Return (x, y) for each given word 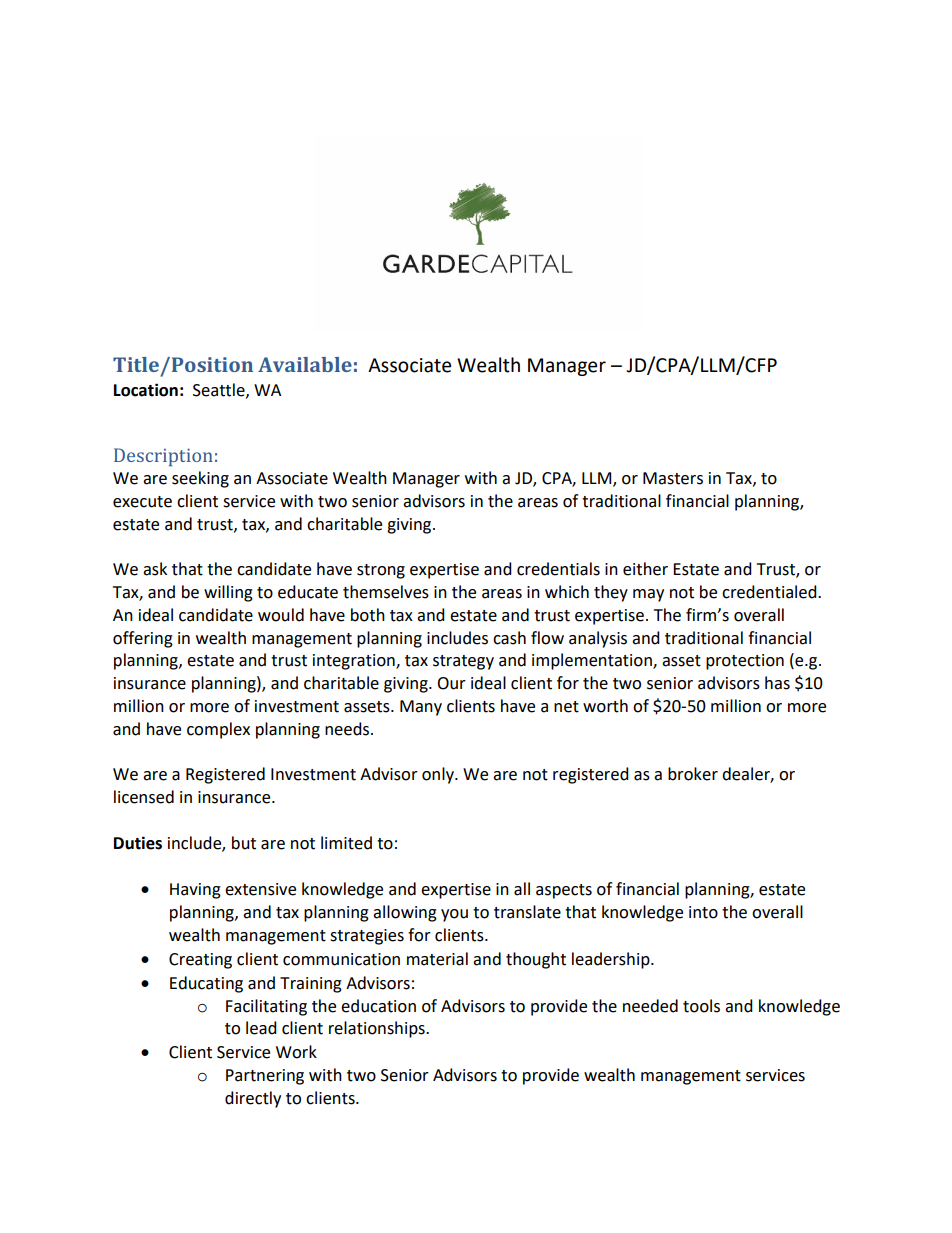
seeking (200, 479)
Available (305, 364)
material (437, 959)
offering (143, 639)
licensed (144, 797)
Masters (673, 478)
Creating (200, 961)
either (645, 569)
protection (745, 662)
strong (381, 571)
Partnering (265, 1077)
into (703, 912)
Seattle (220, 390)
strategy (463, 662)
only (439, 775)
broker (693, 774)
